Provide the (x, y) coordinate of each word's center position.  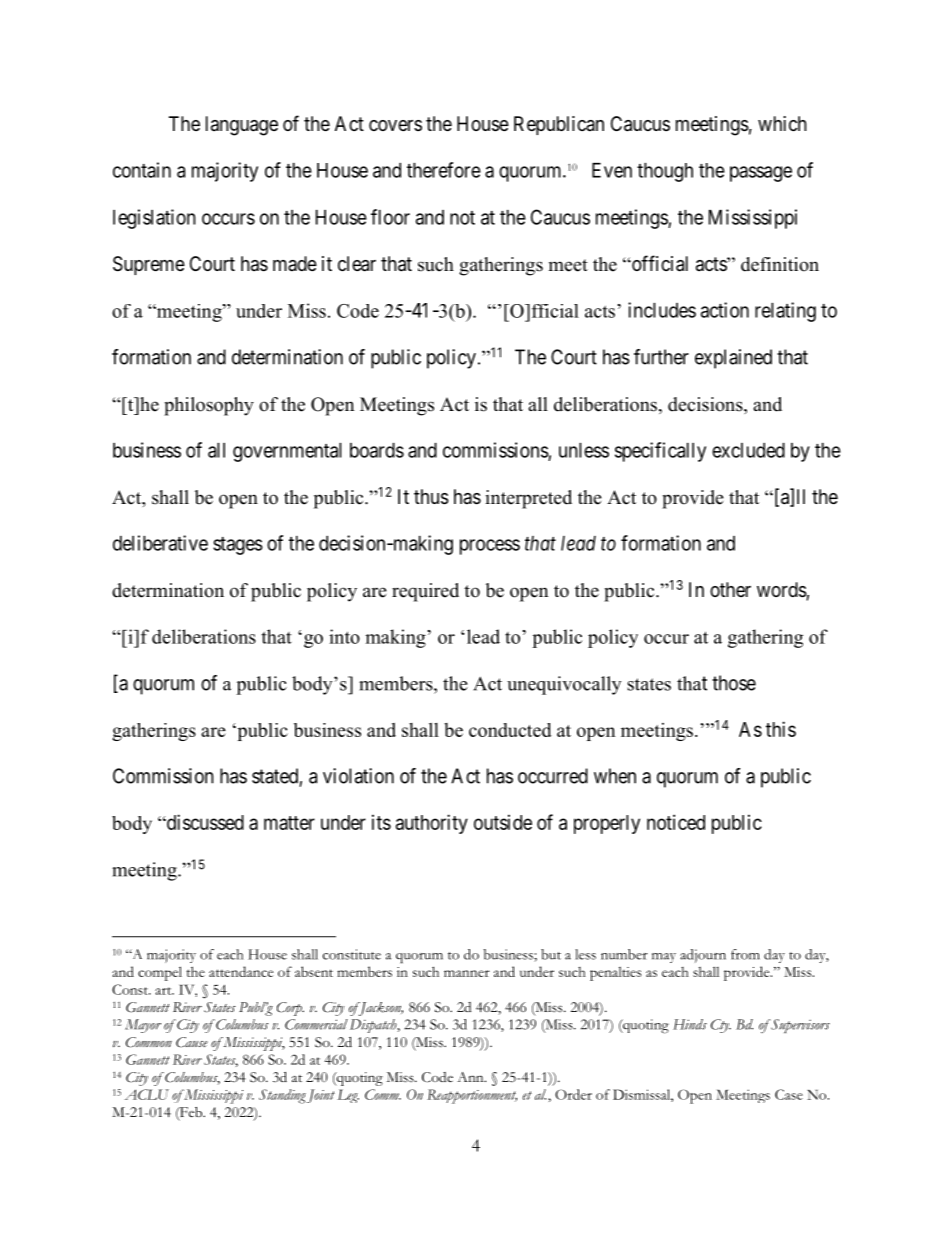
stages (238, 546)
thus (431, 497)
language (242, 126)
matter (289, 823)
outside (503, 822)
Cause (192, 1042)
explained (733, 359)
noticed (676, 822)
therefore (444, 170)
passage (761, 174)
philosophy (209, 406)
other (730, 589)
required (425, 592)
